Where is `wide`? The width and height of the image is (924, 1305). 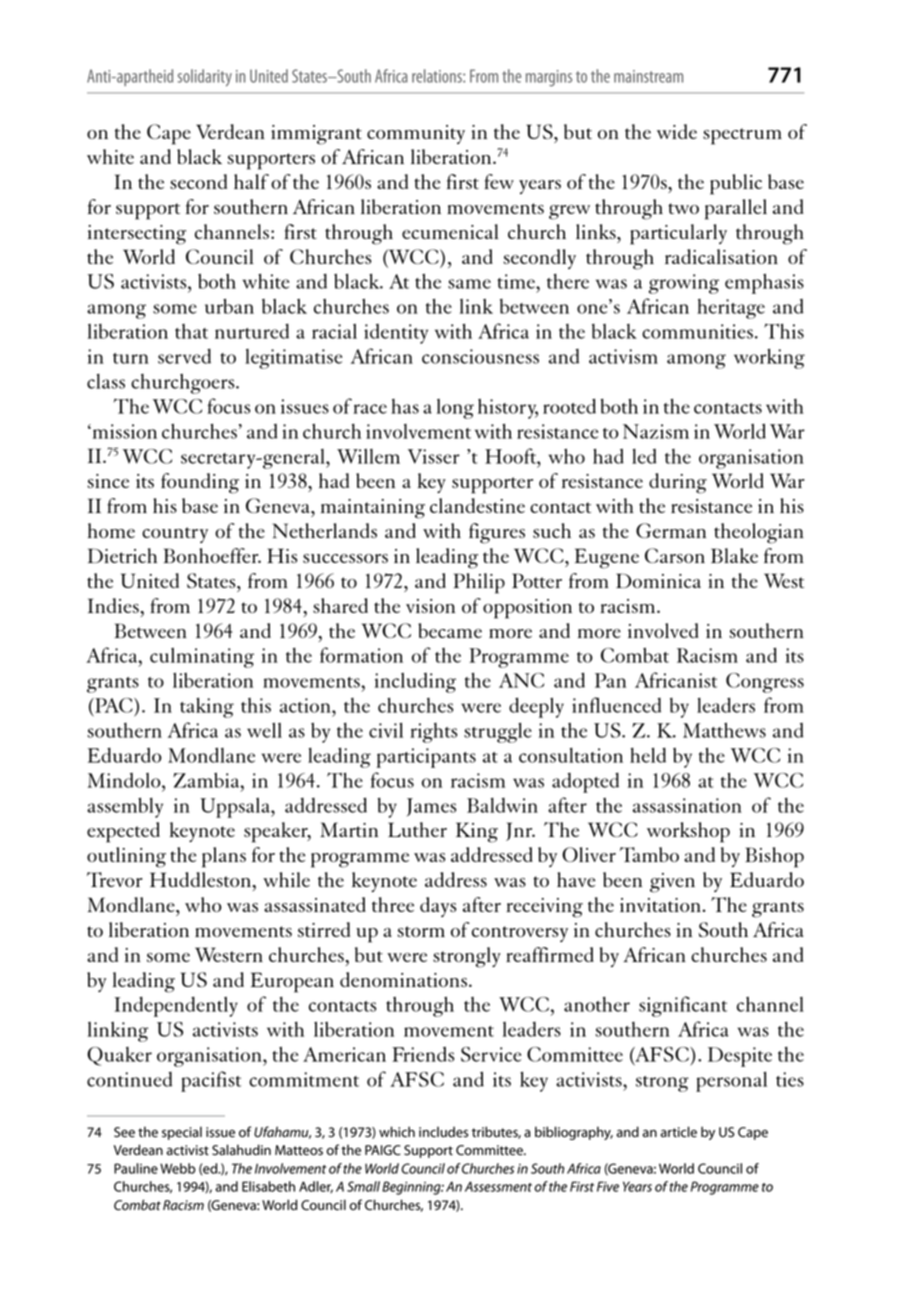 wide is located at coordinates (677, 131).
